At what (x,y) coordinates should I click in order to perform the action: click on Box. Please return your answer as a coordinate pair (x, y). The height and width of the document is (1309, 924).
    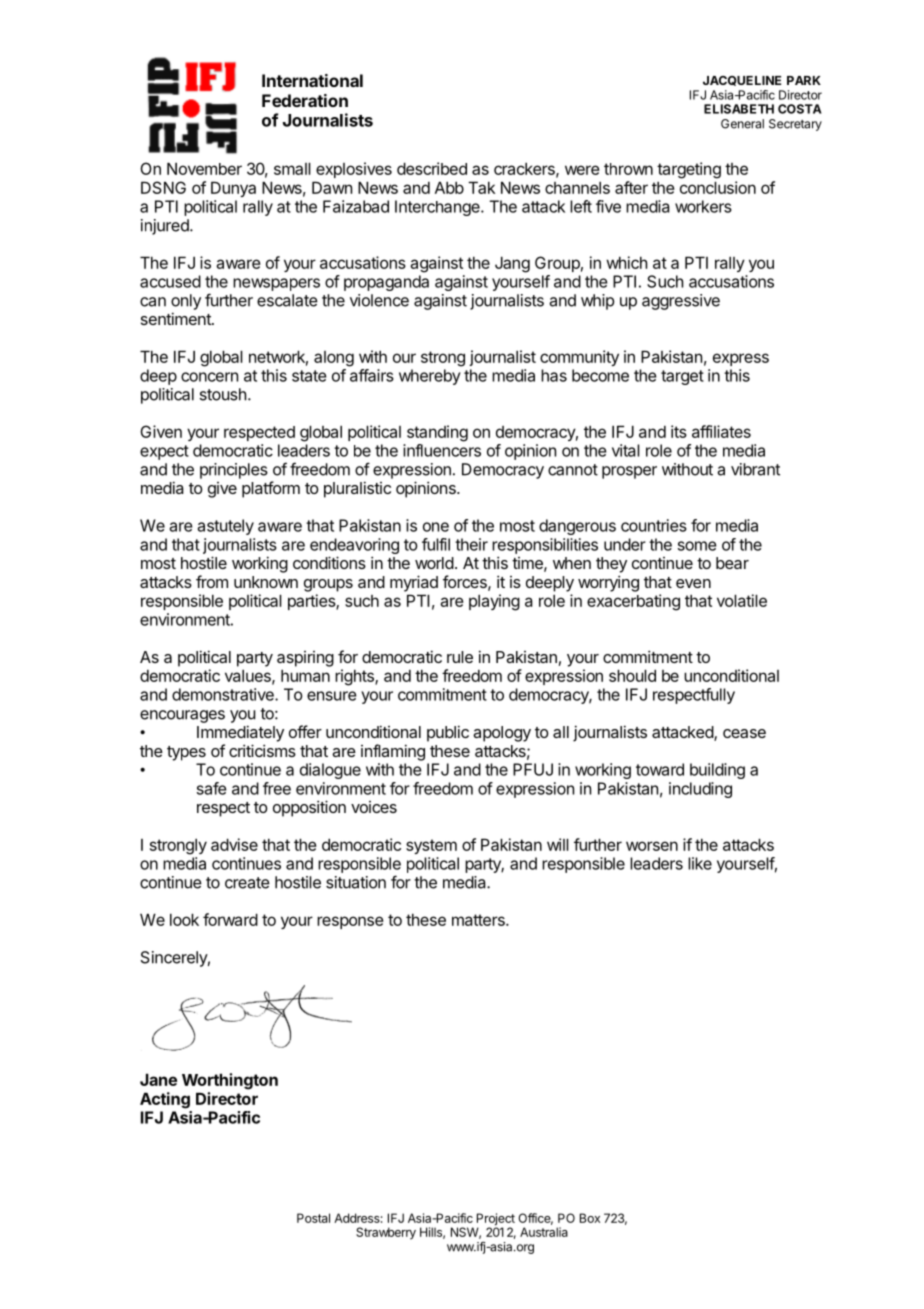
    Looking at the image, I should click on (590, 1218).
